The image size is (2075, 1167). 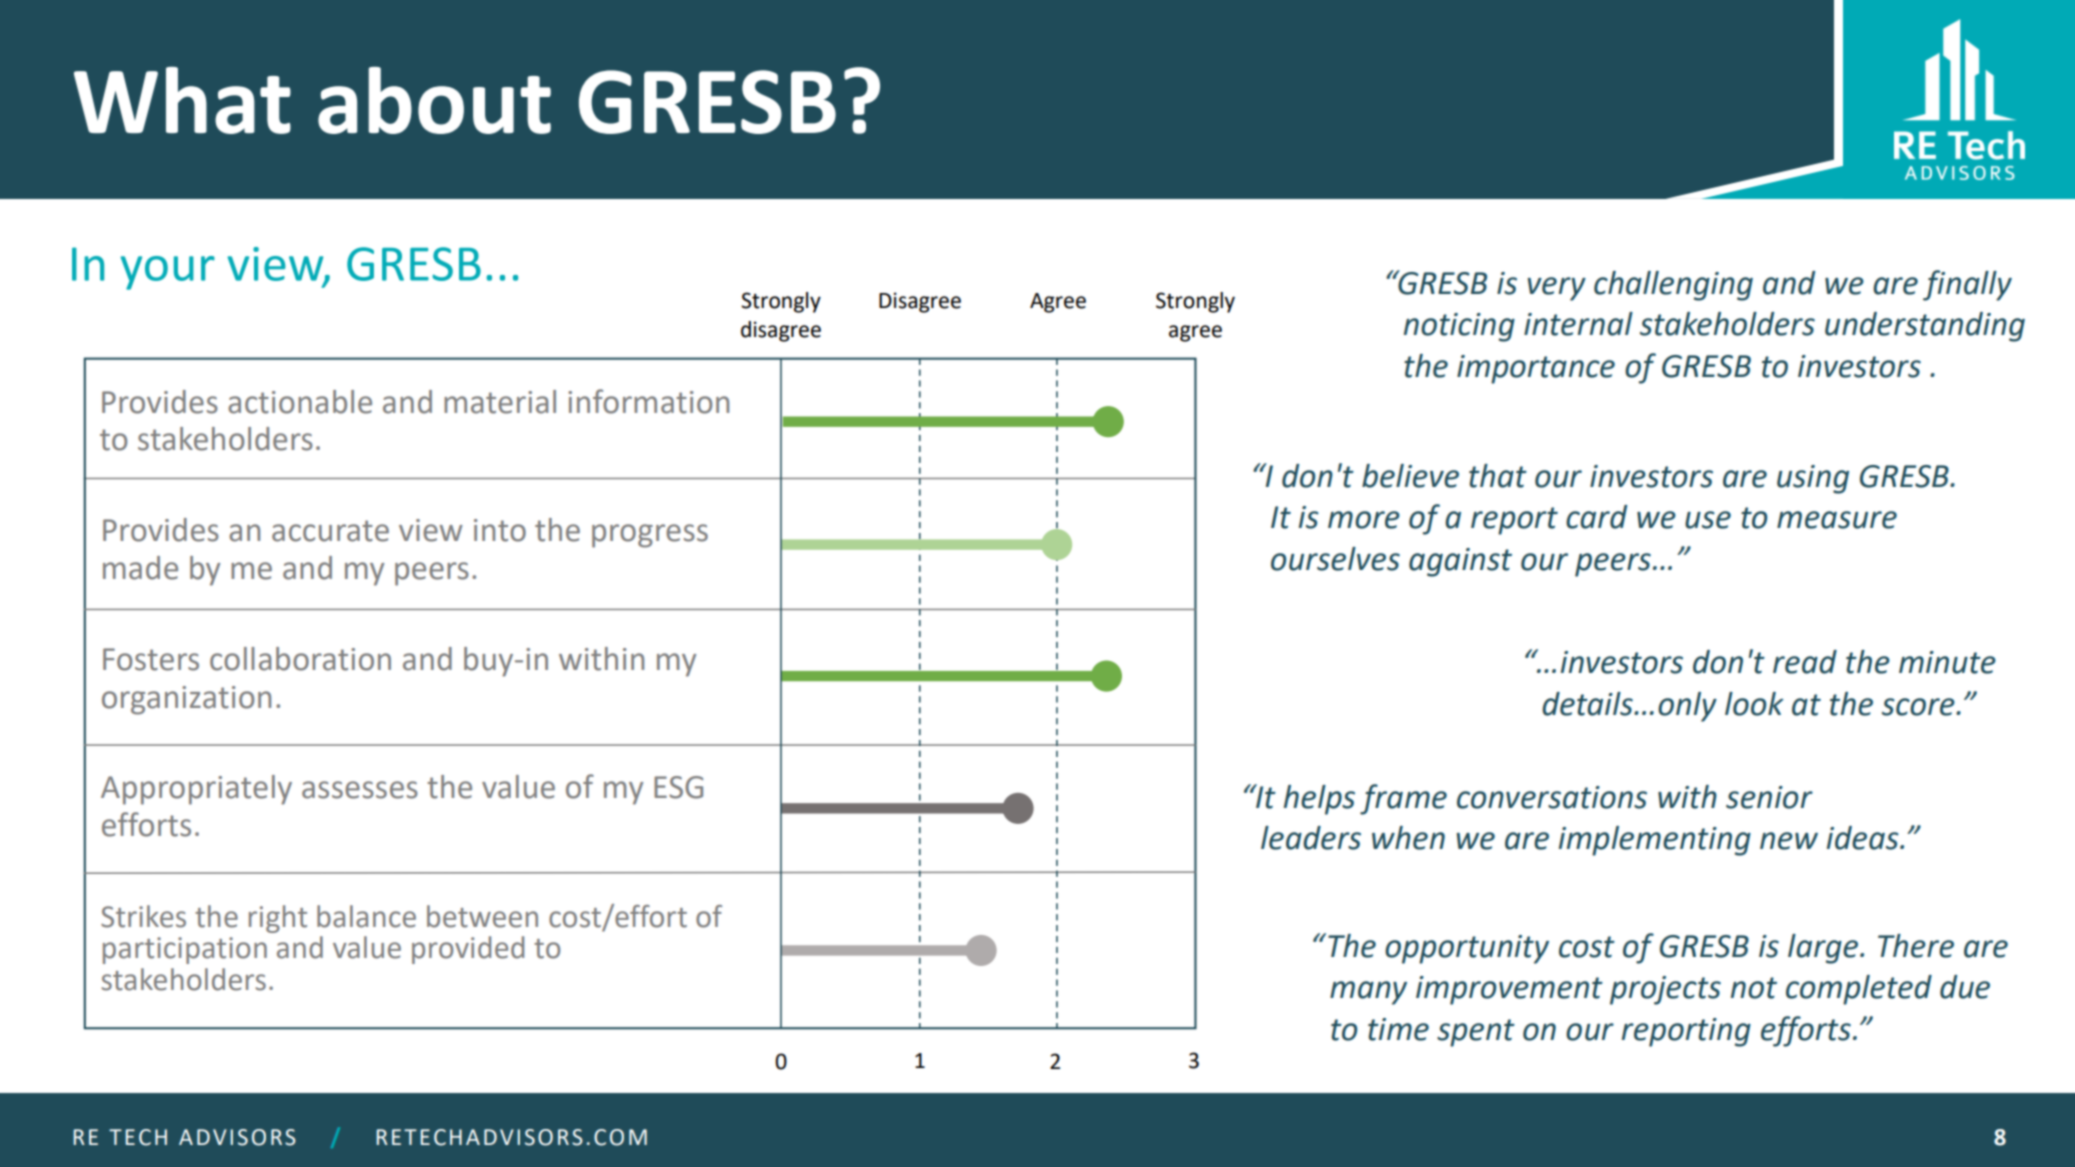 I want to click on very, so click(x=1556, y=289).
